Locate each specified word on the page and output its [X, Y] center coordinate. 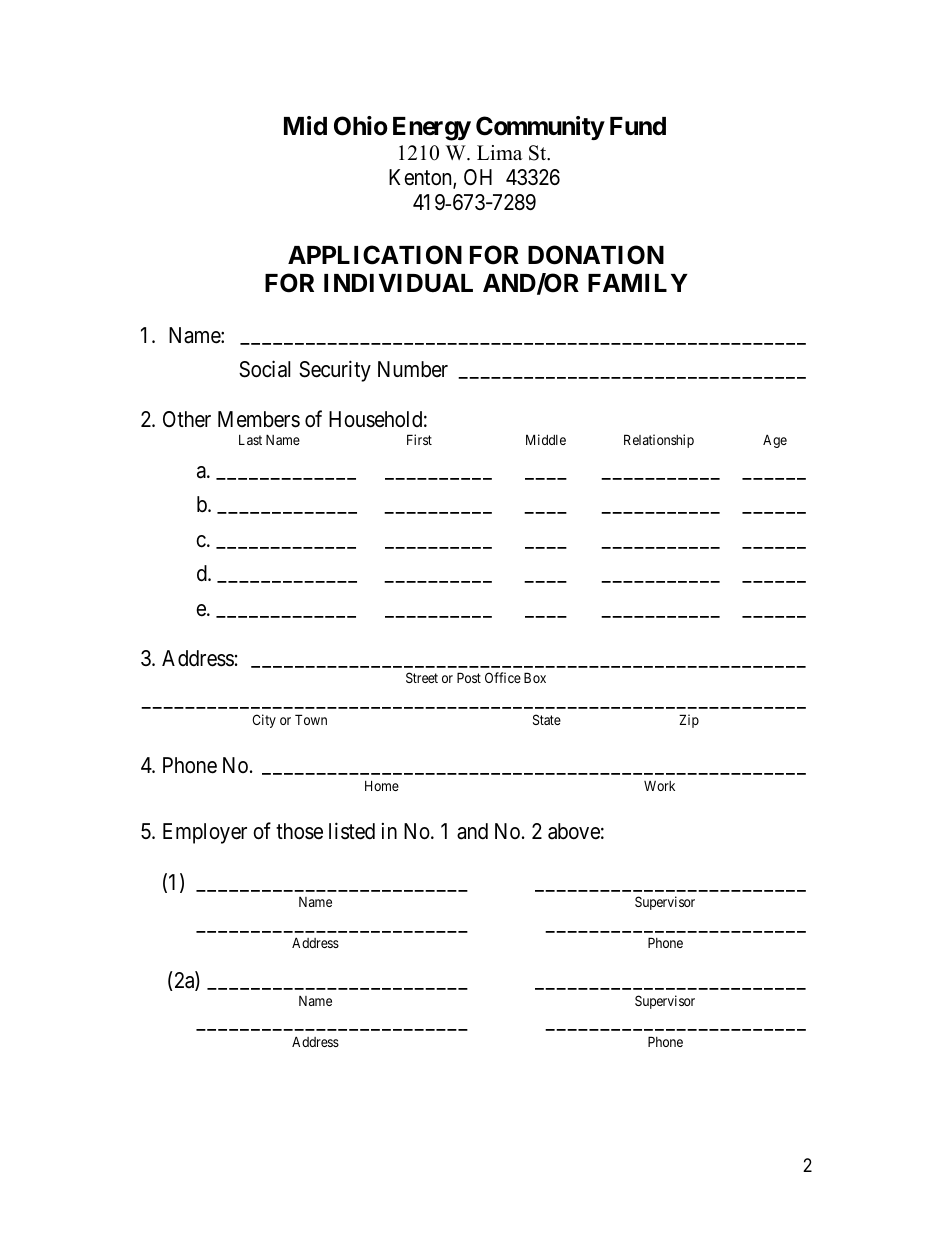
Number [413, 369]
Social [264, 369]
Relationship [659, 441]
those [299, 831]
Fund [638, 126]
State [547, 719]
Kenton [421, 179]
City [264, 721]
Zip [689, 721]
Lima [500, 152]
